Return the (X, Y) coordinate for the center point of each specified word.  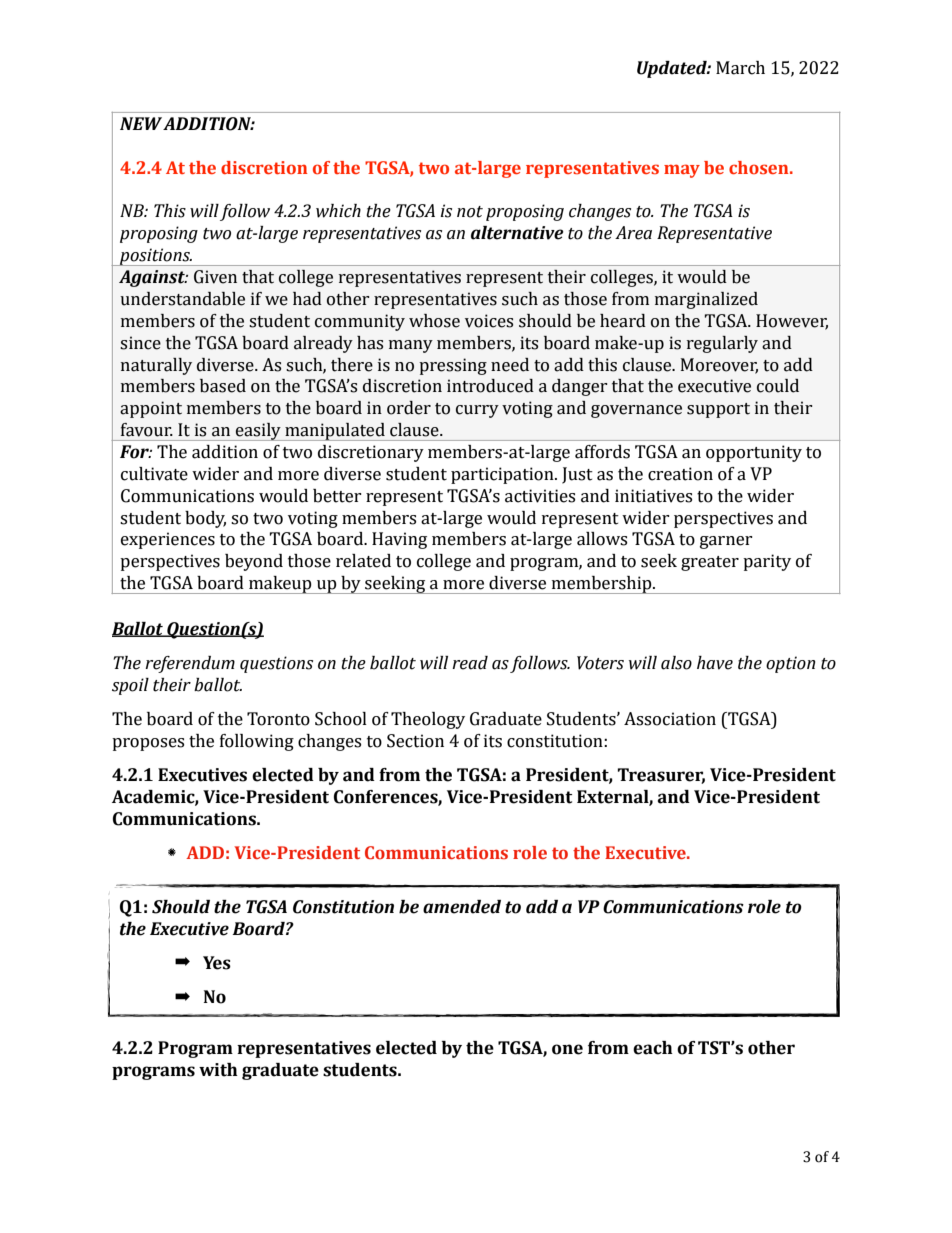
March (740, 68)
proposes (148, 744)
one (567, 1049)
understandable (182, 299)
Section (415, 741)
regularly (722, 344)
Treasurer (661, 776)
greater (710, 563)
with (218, 1070)
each (653, 1048)
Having (399, 540)
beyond (254, 562)
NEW (141, 123)
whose (434, 321)
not (470, 212)
